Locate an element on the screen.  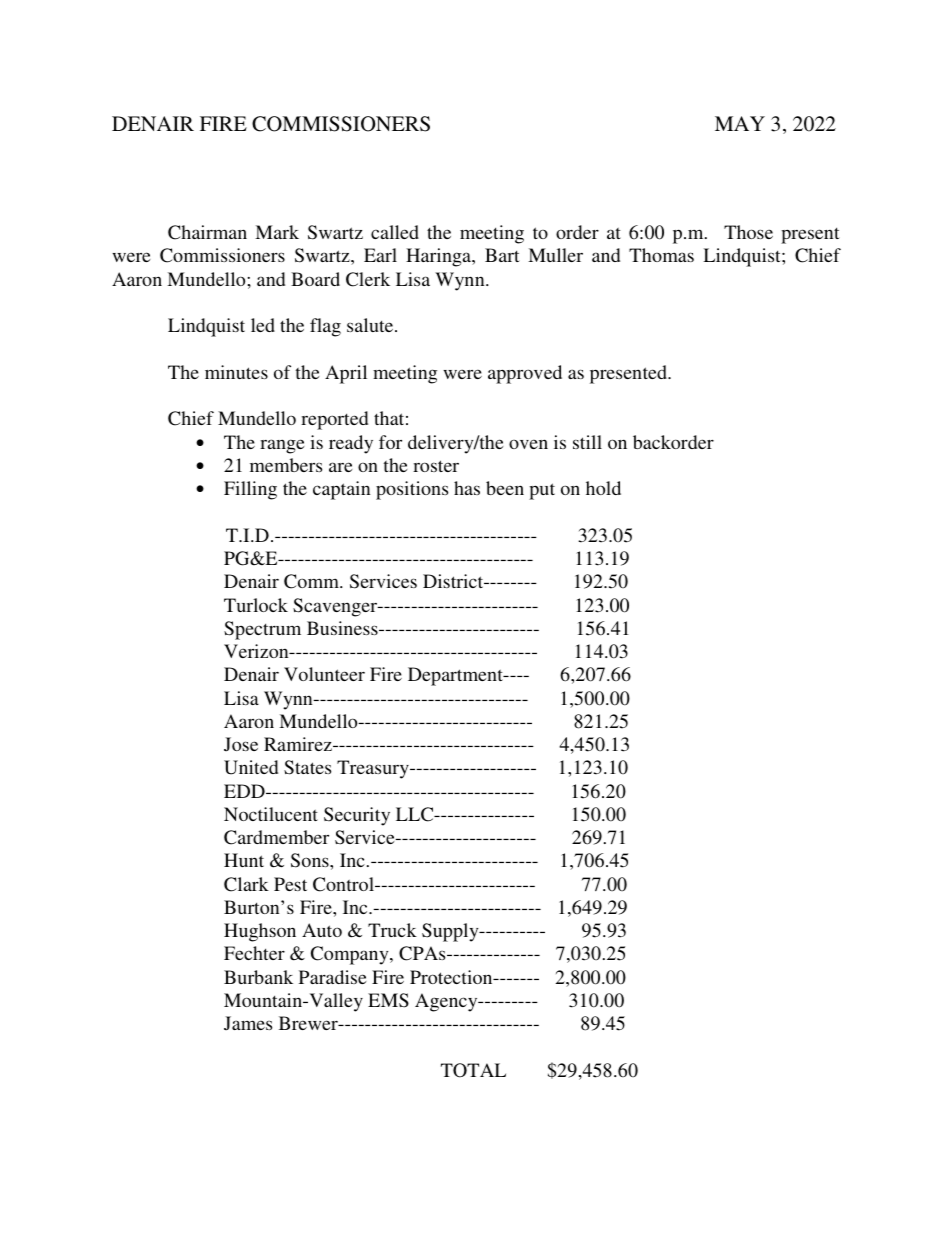
Spectrum is located at coordinates (262, 630).
